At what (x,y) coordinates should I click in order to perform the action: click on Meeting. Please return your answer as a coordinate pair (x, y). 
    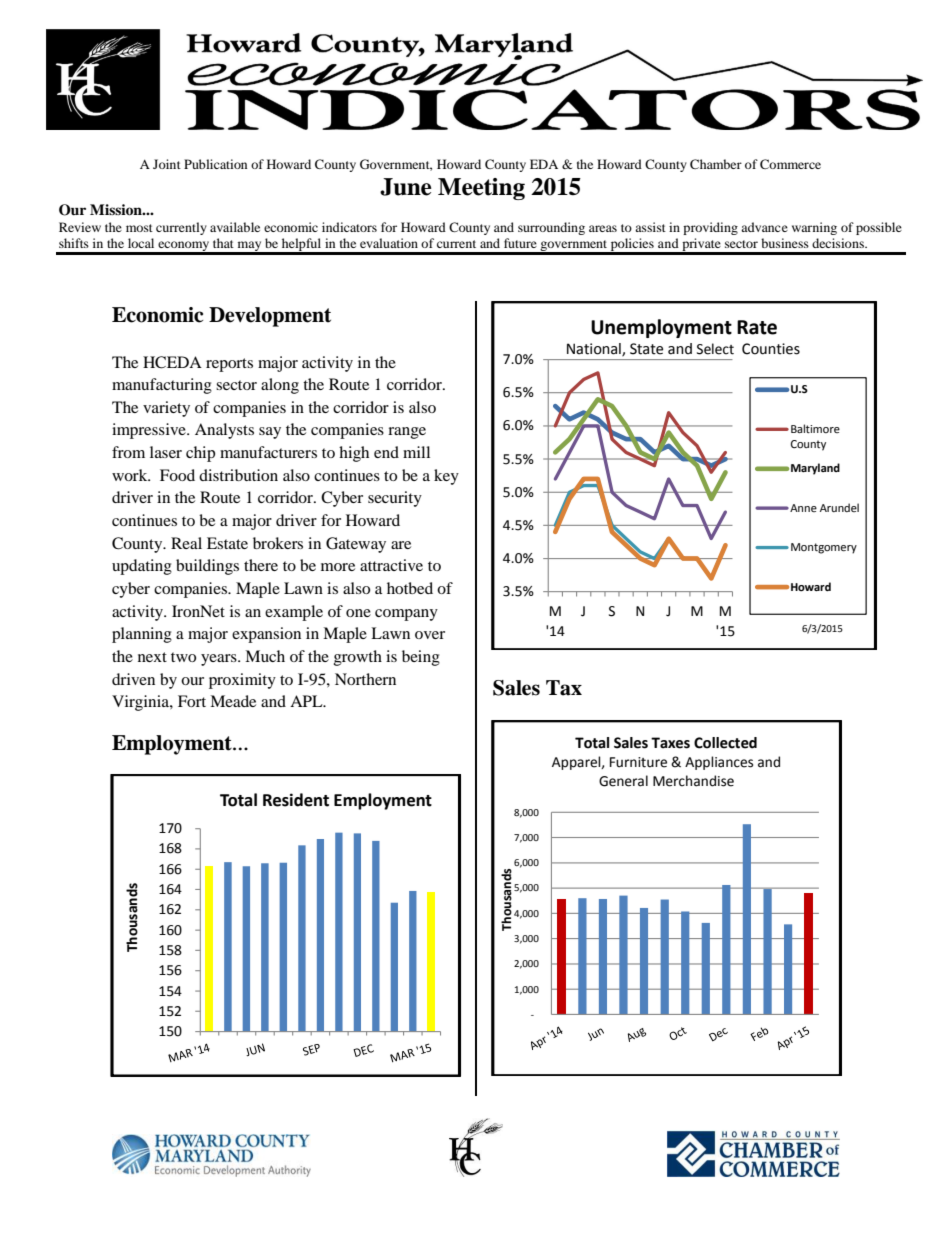
    Looking at the image, I should click on (481, 189).
